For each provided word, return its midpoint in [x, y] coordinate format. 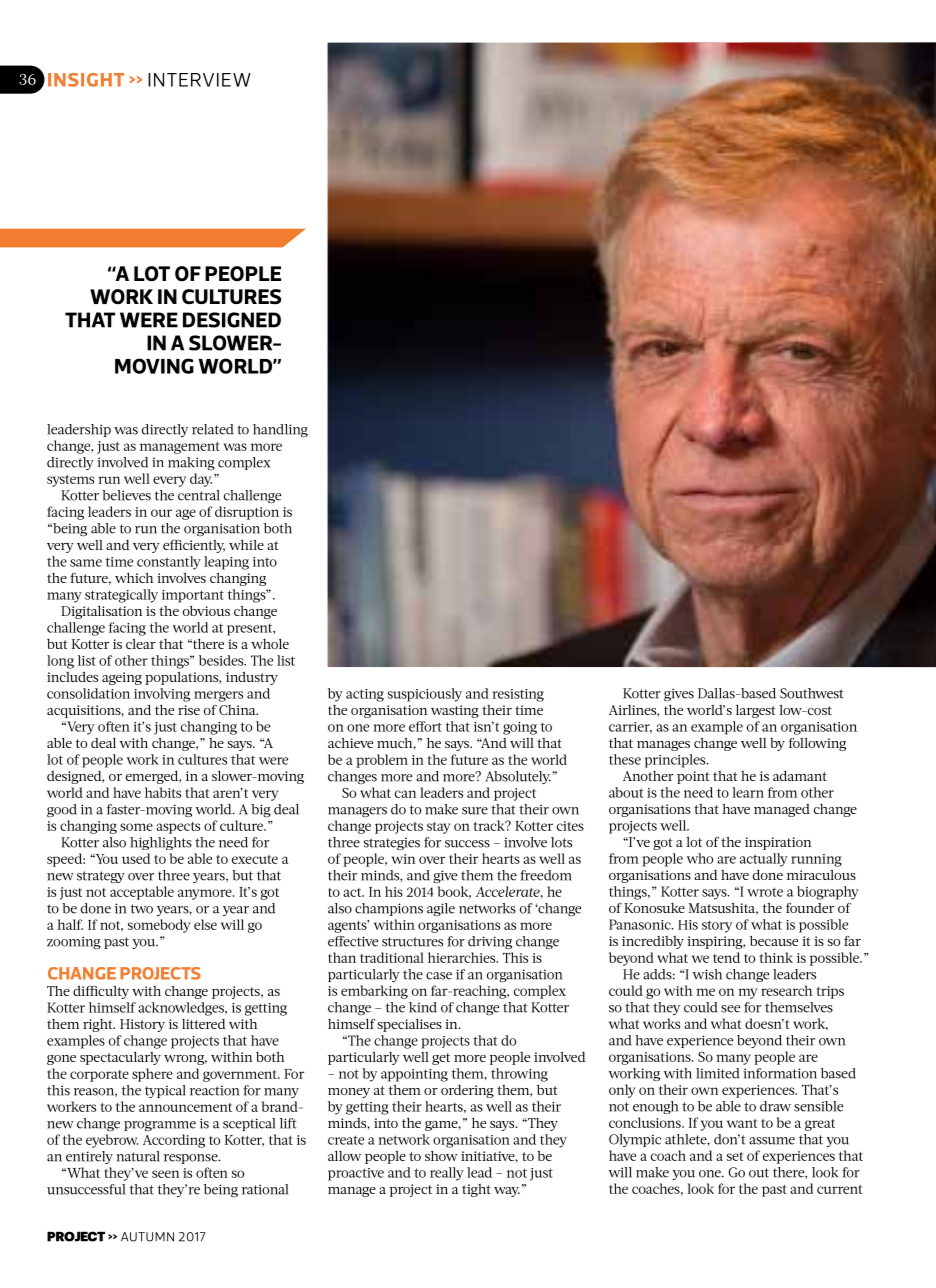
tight [476, 1190]
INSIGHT [86, 80]
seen [165, 1174]
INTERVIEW [199, 80]
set [735, 1156]
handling [280, 430]
